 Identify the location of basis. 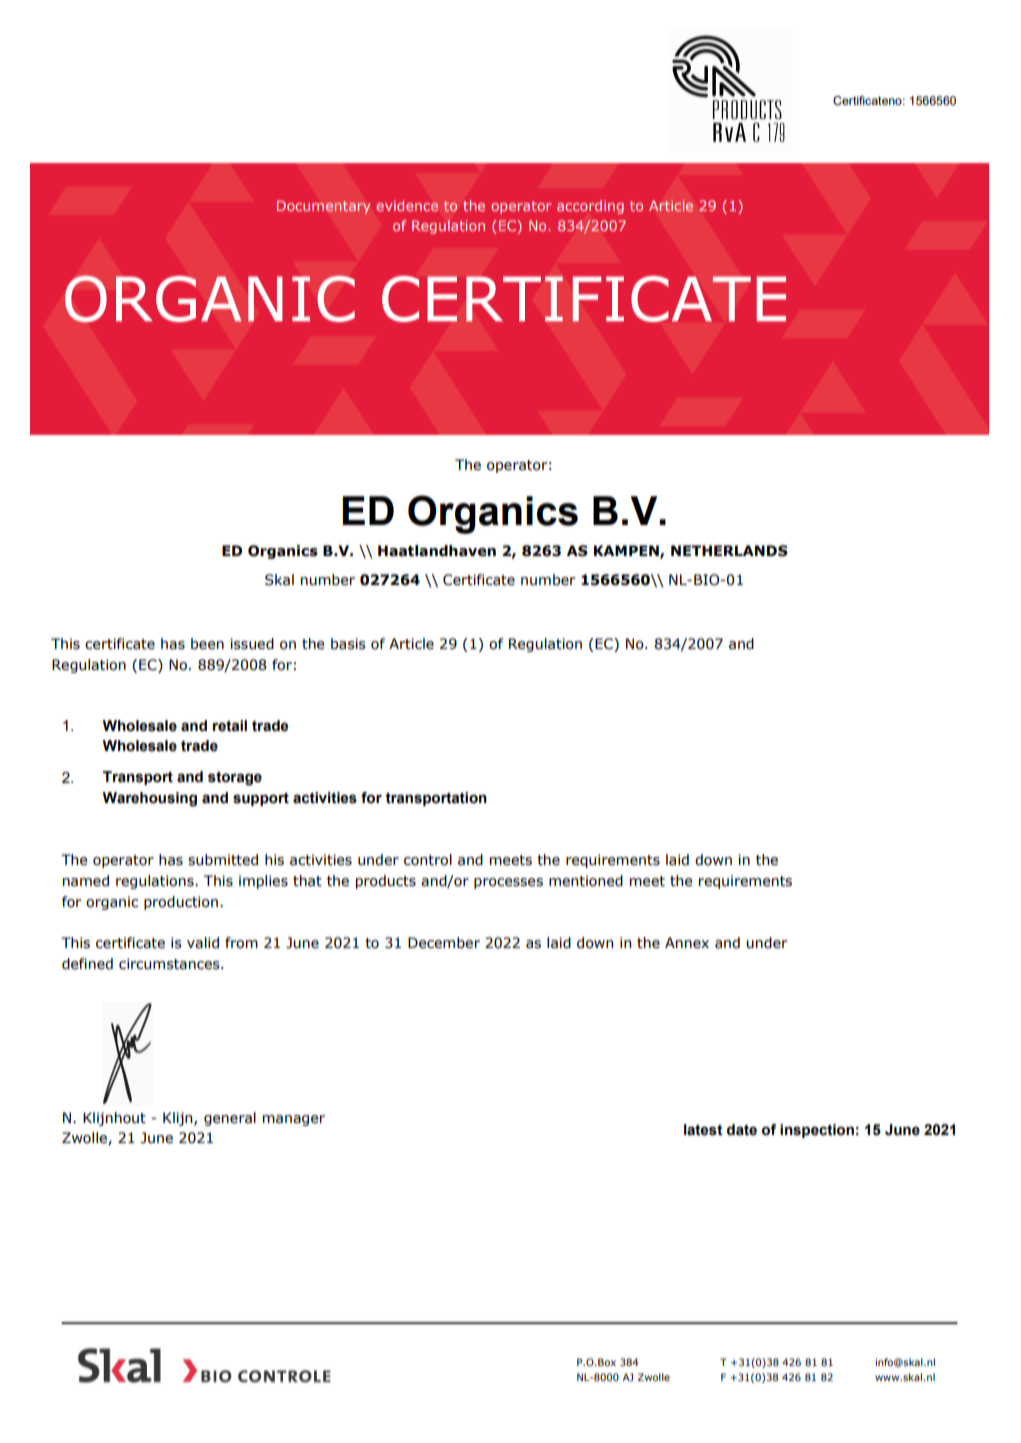
(348, 644).
